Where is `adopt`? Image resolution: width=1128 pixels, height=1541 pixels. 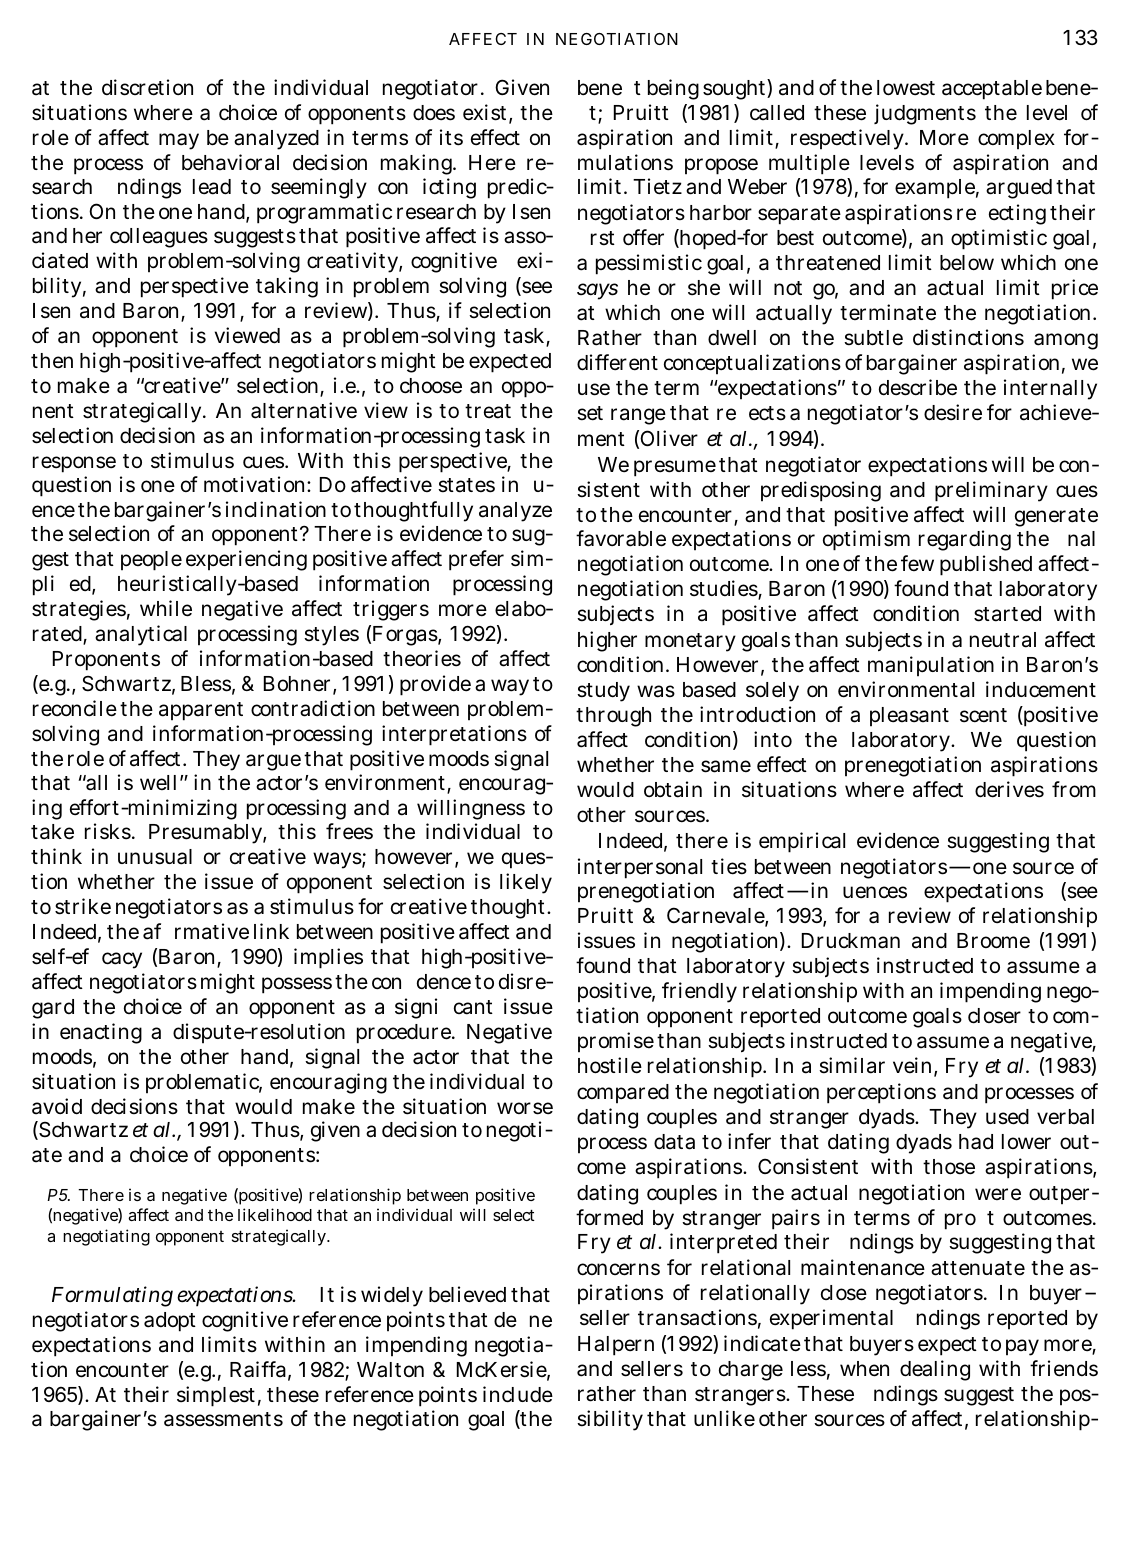
adopt is located at coordinates (170, 1322).
